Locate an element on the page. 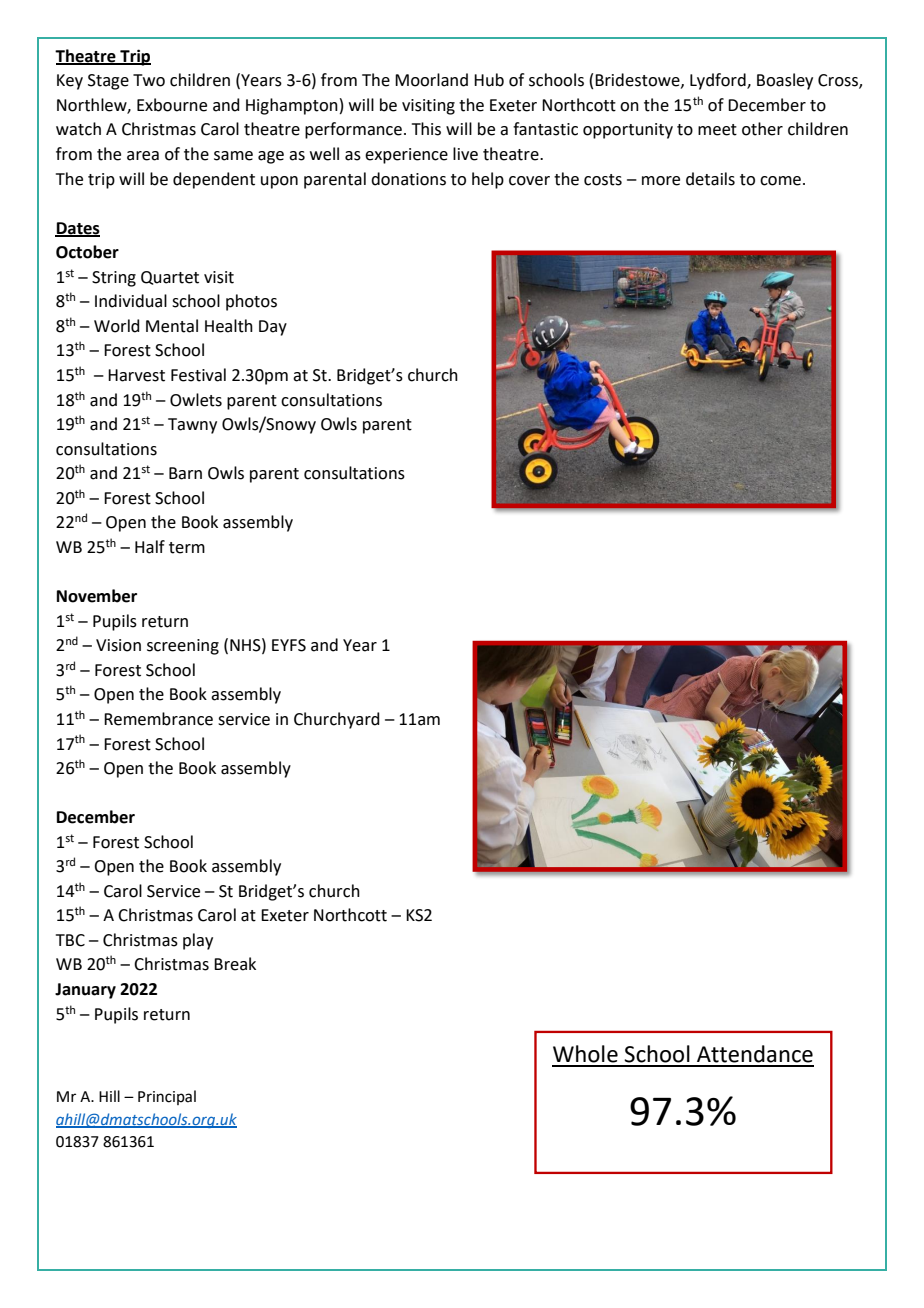 Image resolution: width=924 pixels, height=1308 pixels. Remembrance is located at coordinates (158, 719).
